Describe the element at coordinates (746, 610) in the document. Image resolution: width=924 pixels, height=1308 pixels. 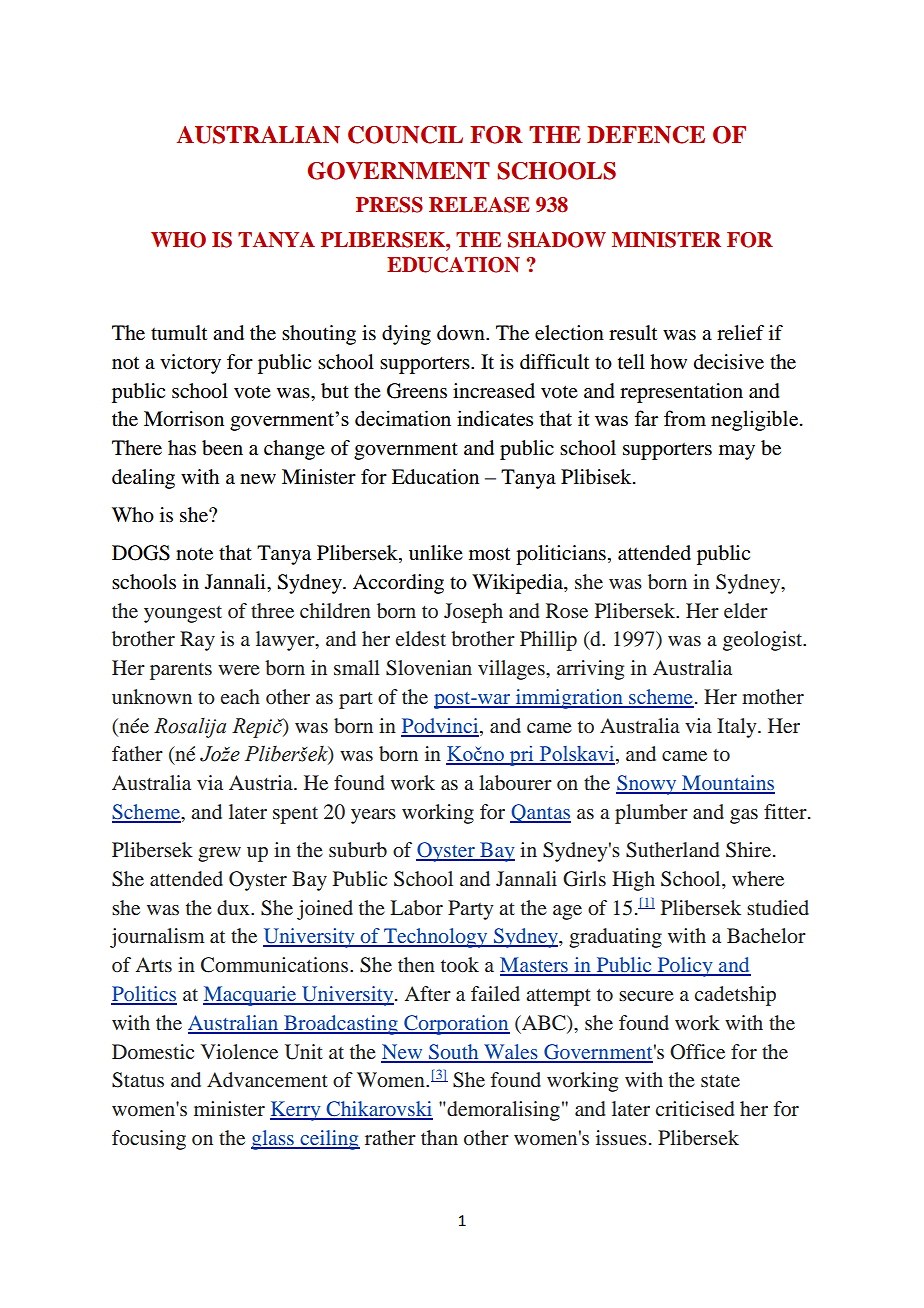
I see `elder` at that location.
